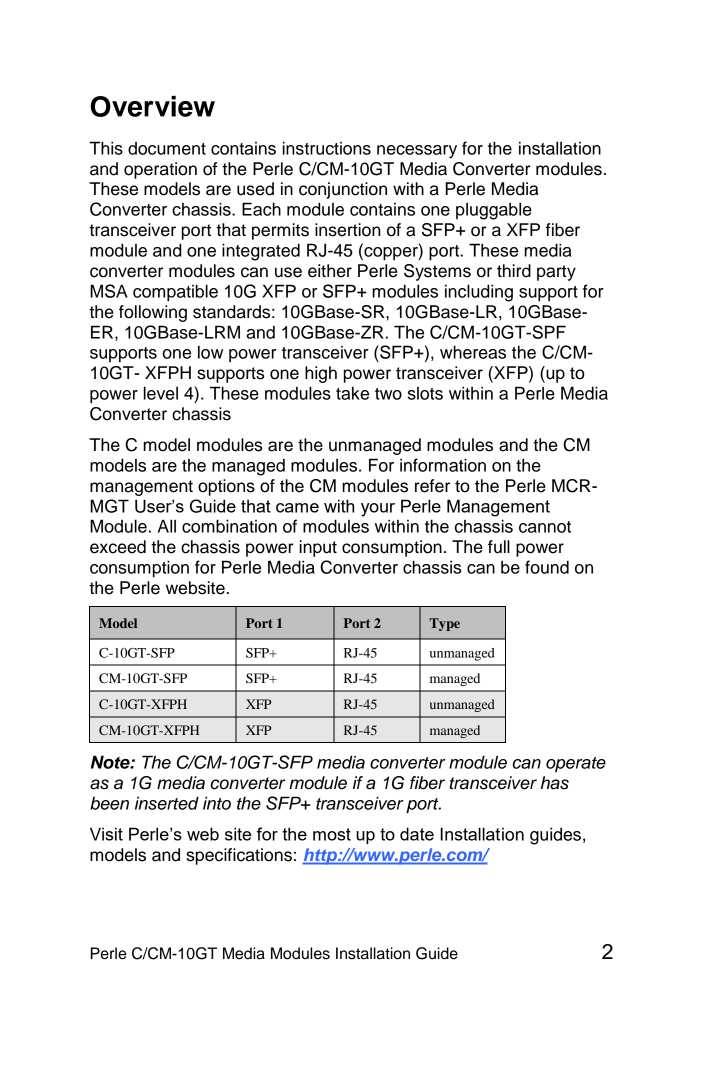  What do you see at coordinates (514, 271) in the page?
I see `third` at bounding box center [514, 271].
